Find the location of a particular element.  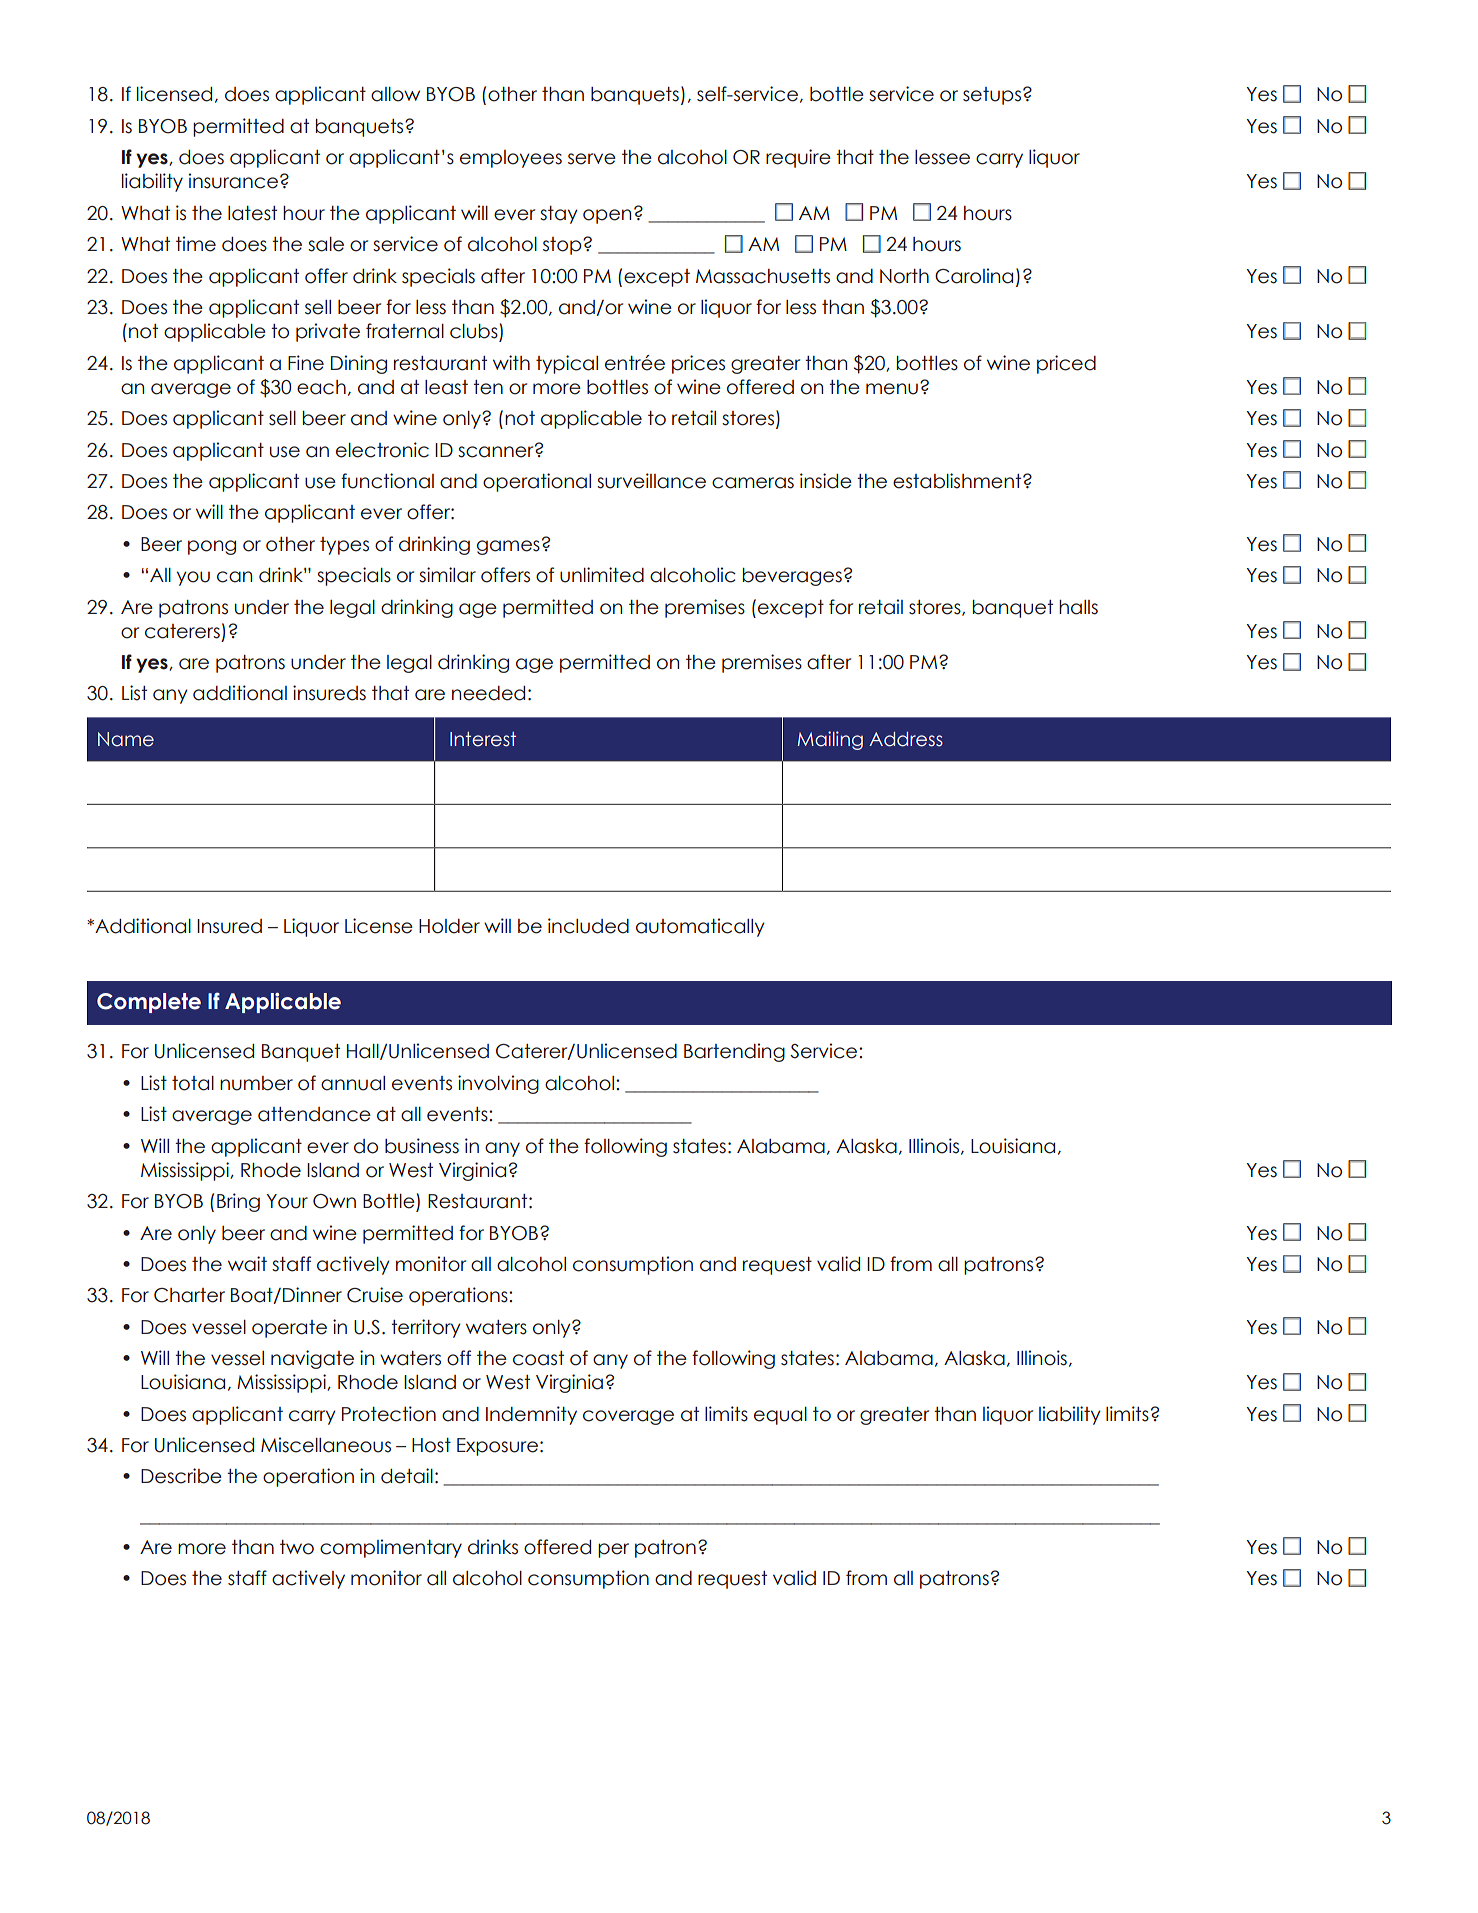

Describe is located at coordinates (181, 1476).
